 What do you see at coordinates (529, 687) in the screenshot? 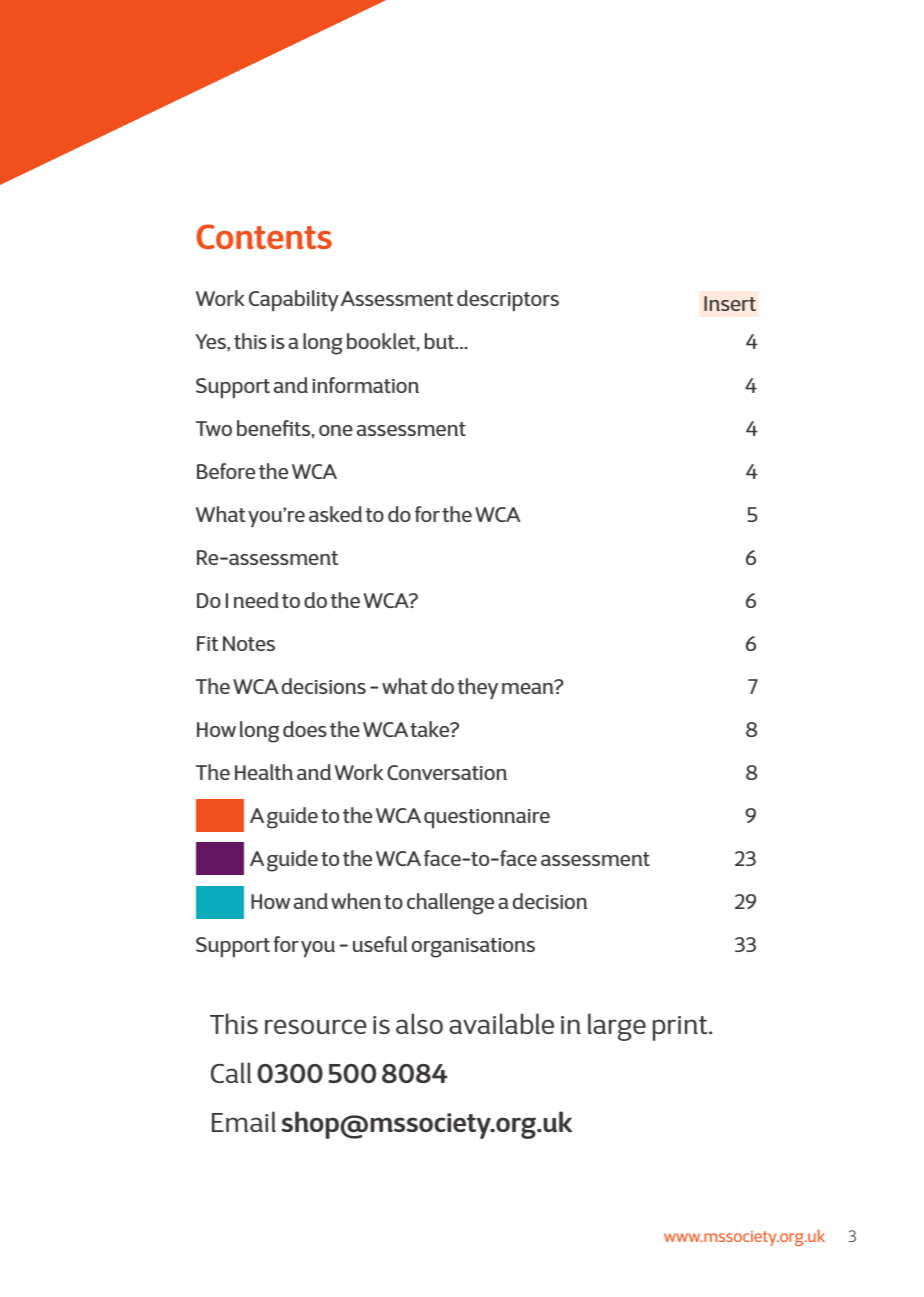
I see `mean` at bounding box center [529, 687].
